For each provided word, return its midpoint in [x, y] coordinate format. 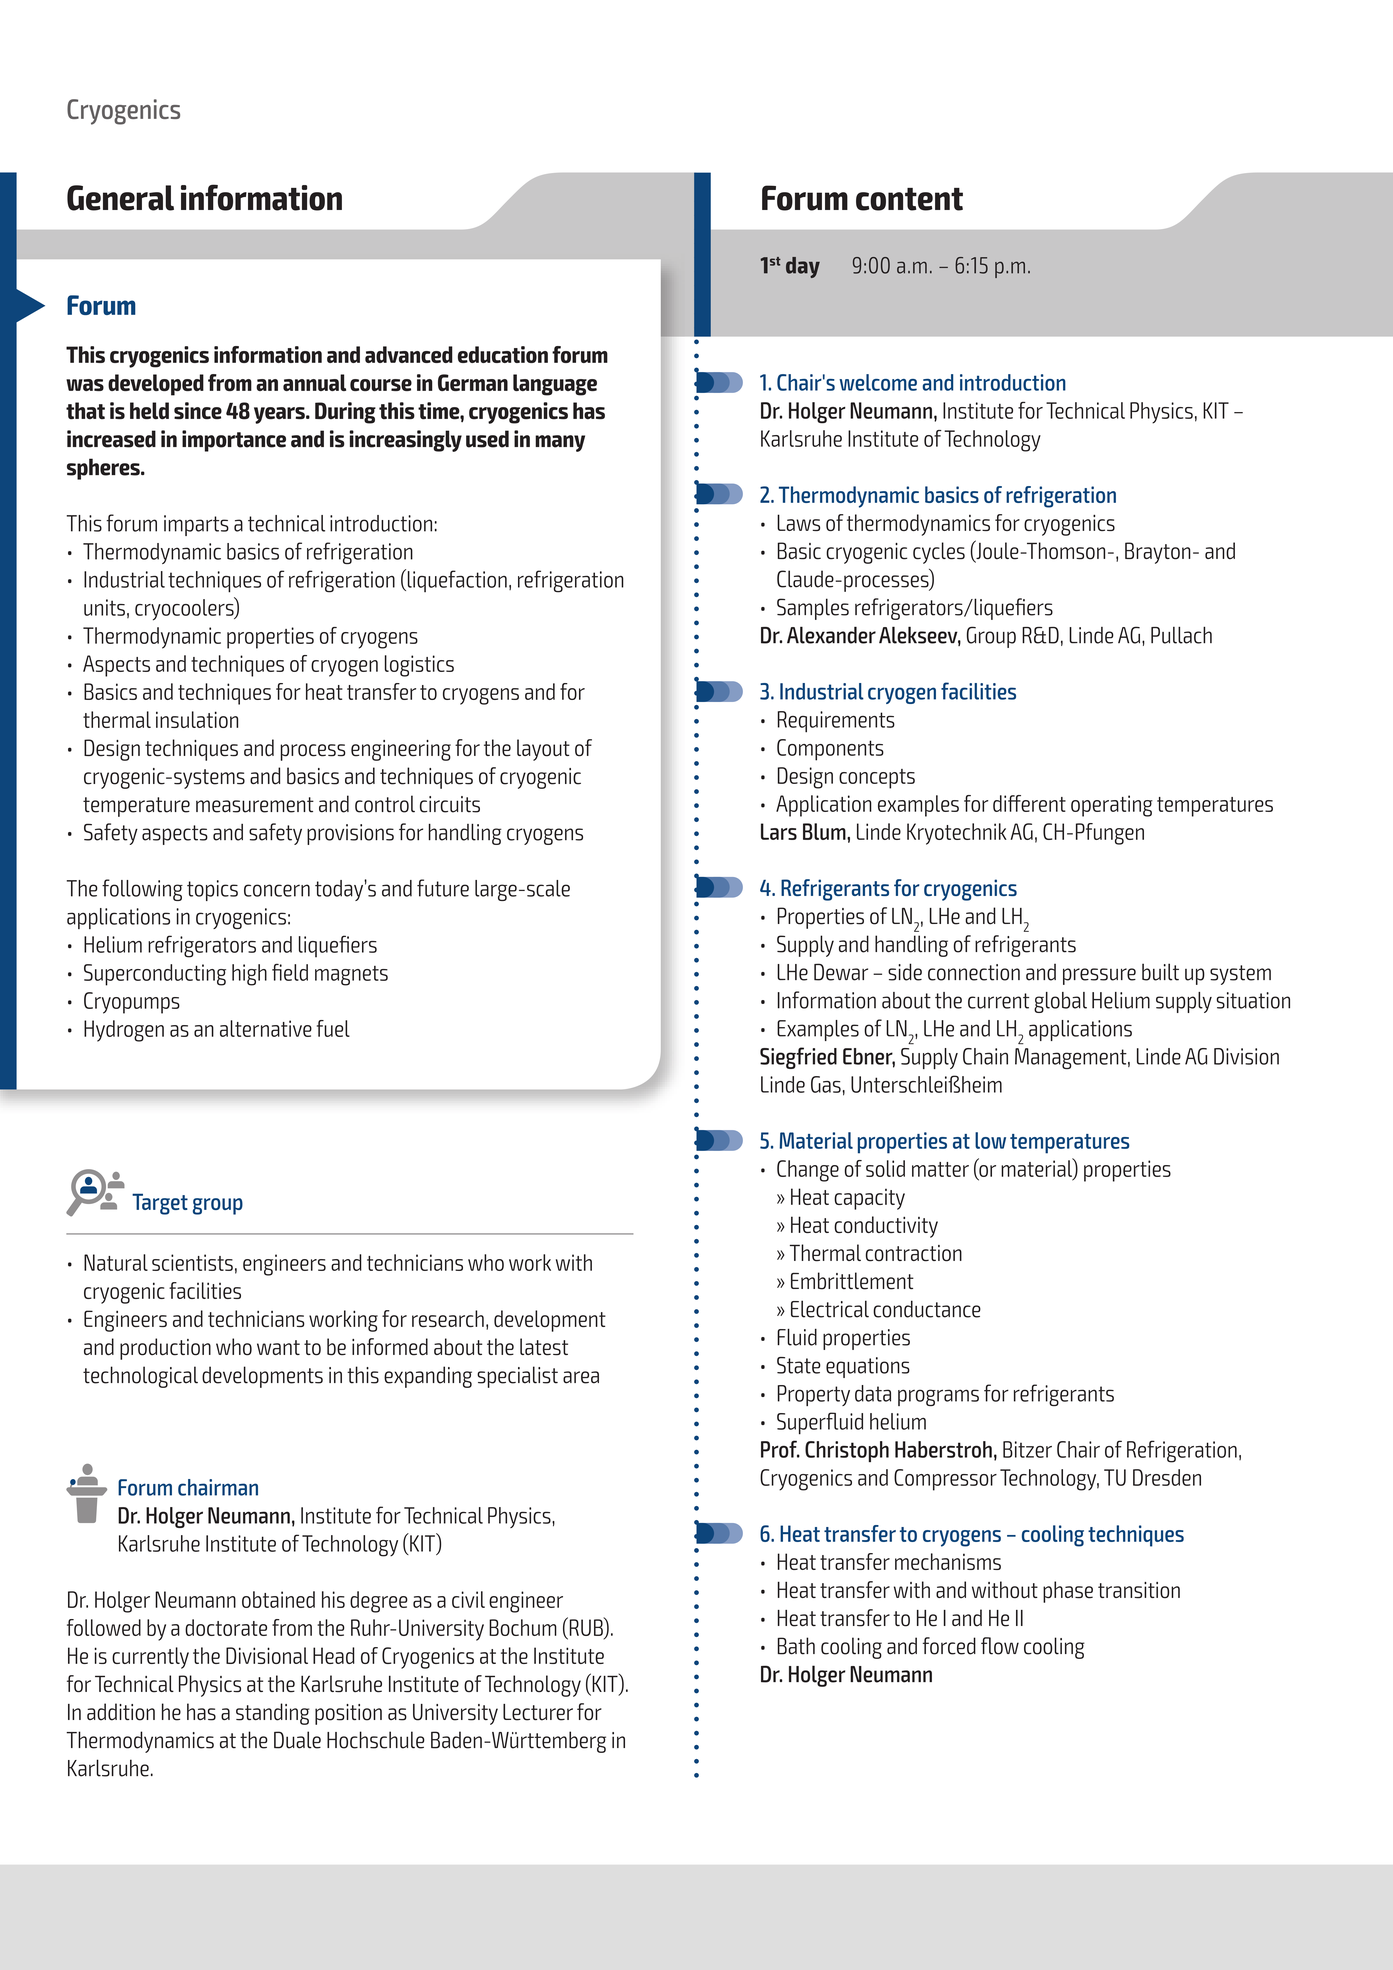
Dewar [841, 972]
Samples [813, 609]
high [249, 975]
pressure [1099, 976]
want [278, 1347]
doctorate [226, 1627]
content [909, 199]
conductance [927, 1309]
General [120, 198]
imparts [196, 525]
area [581, 1377]
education [503, 354]
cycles [939, 553]
